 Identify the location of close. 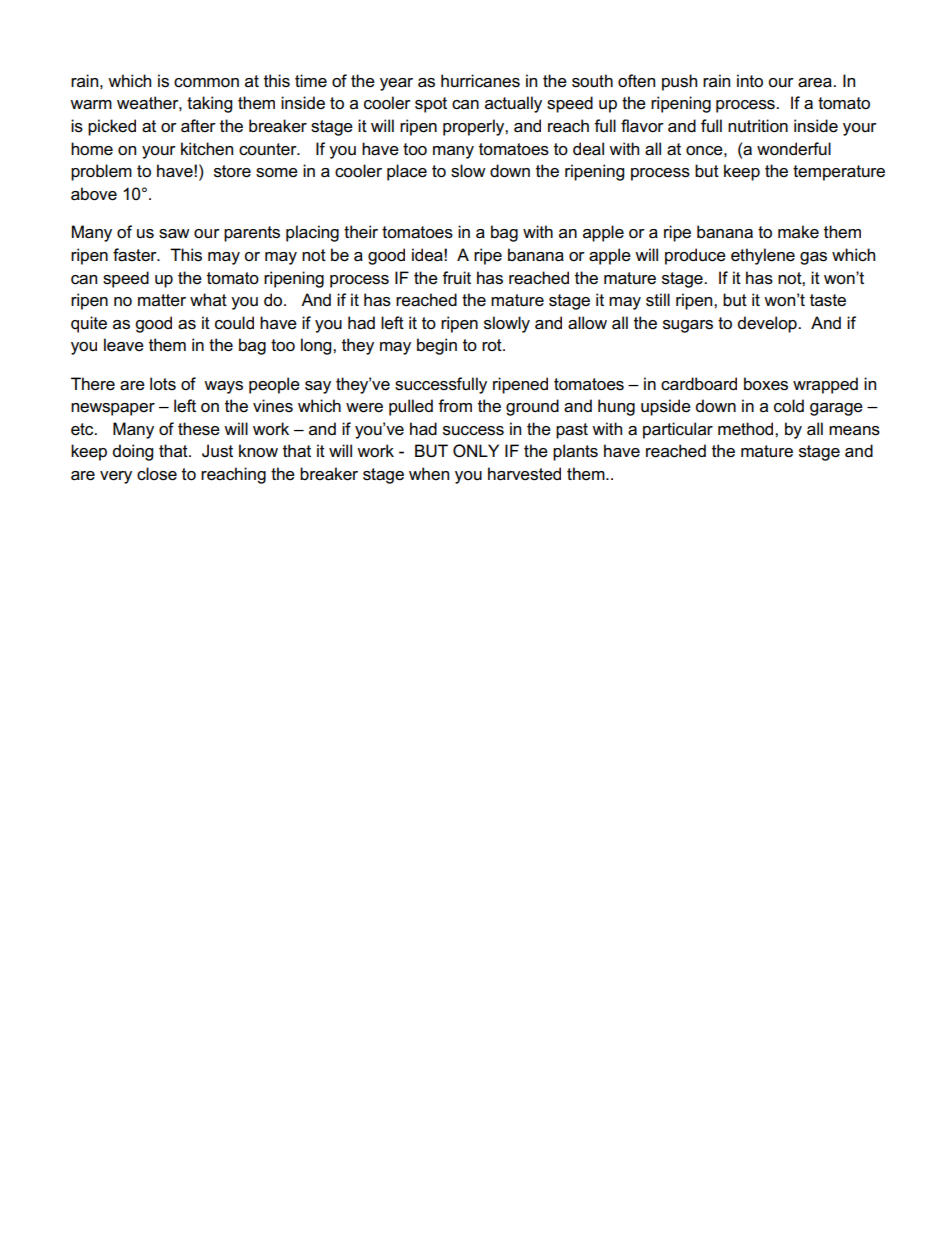
(157, 474).
